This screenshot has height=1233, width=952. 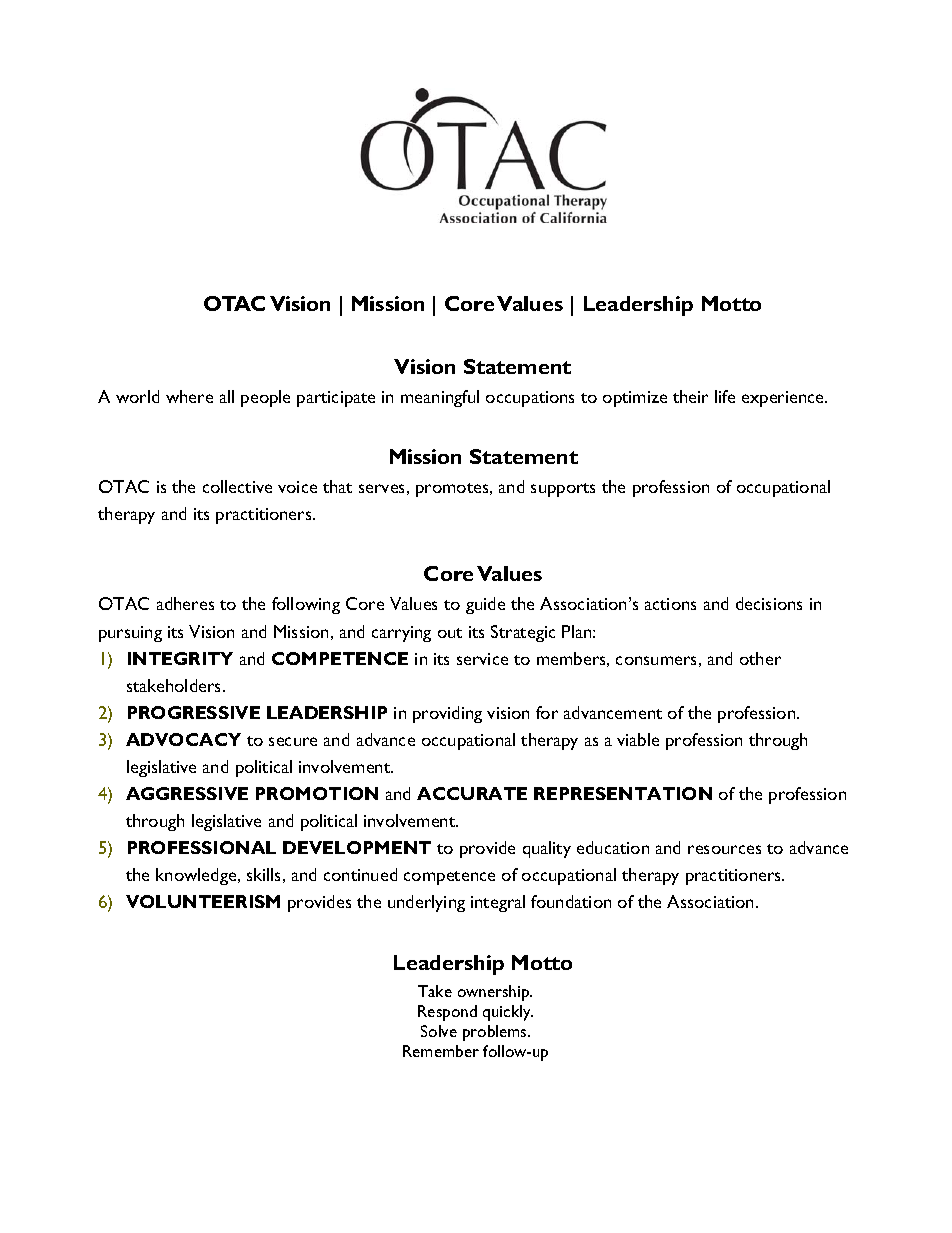 I want to click on ACCURATE, so click(x=472, y=793).
